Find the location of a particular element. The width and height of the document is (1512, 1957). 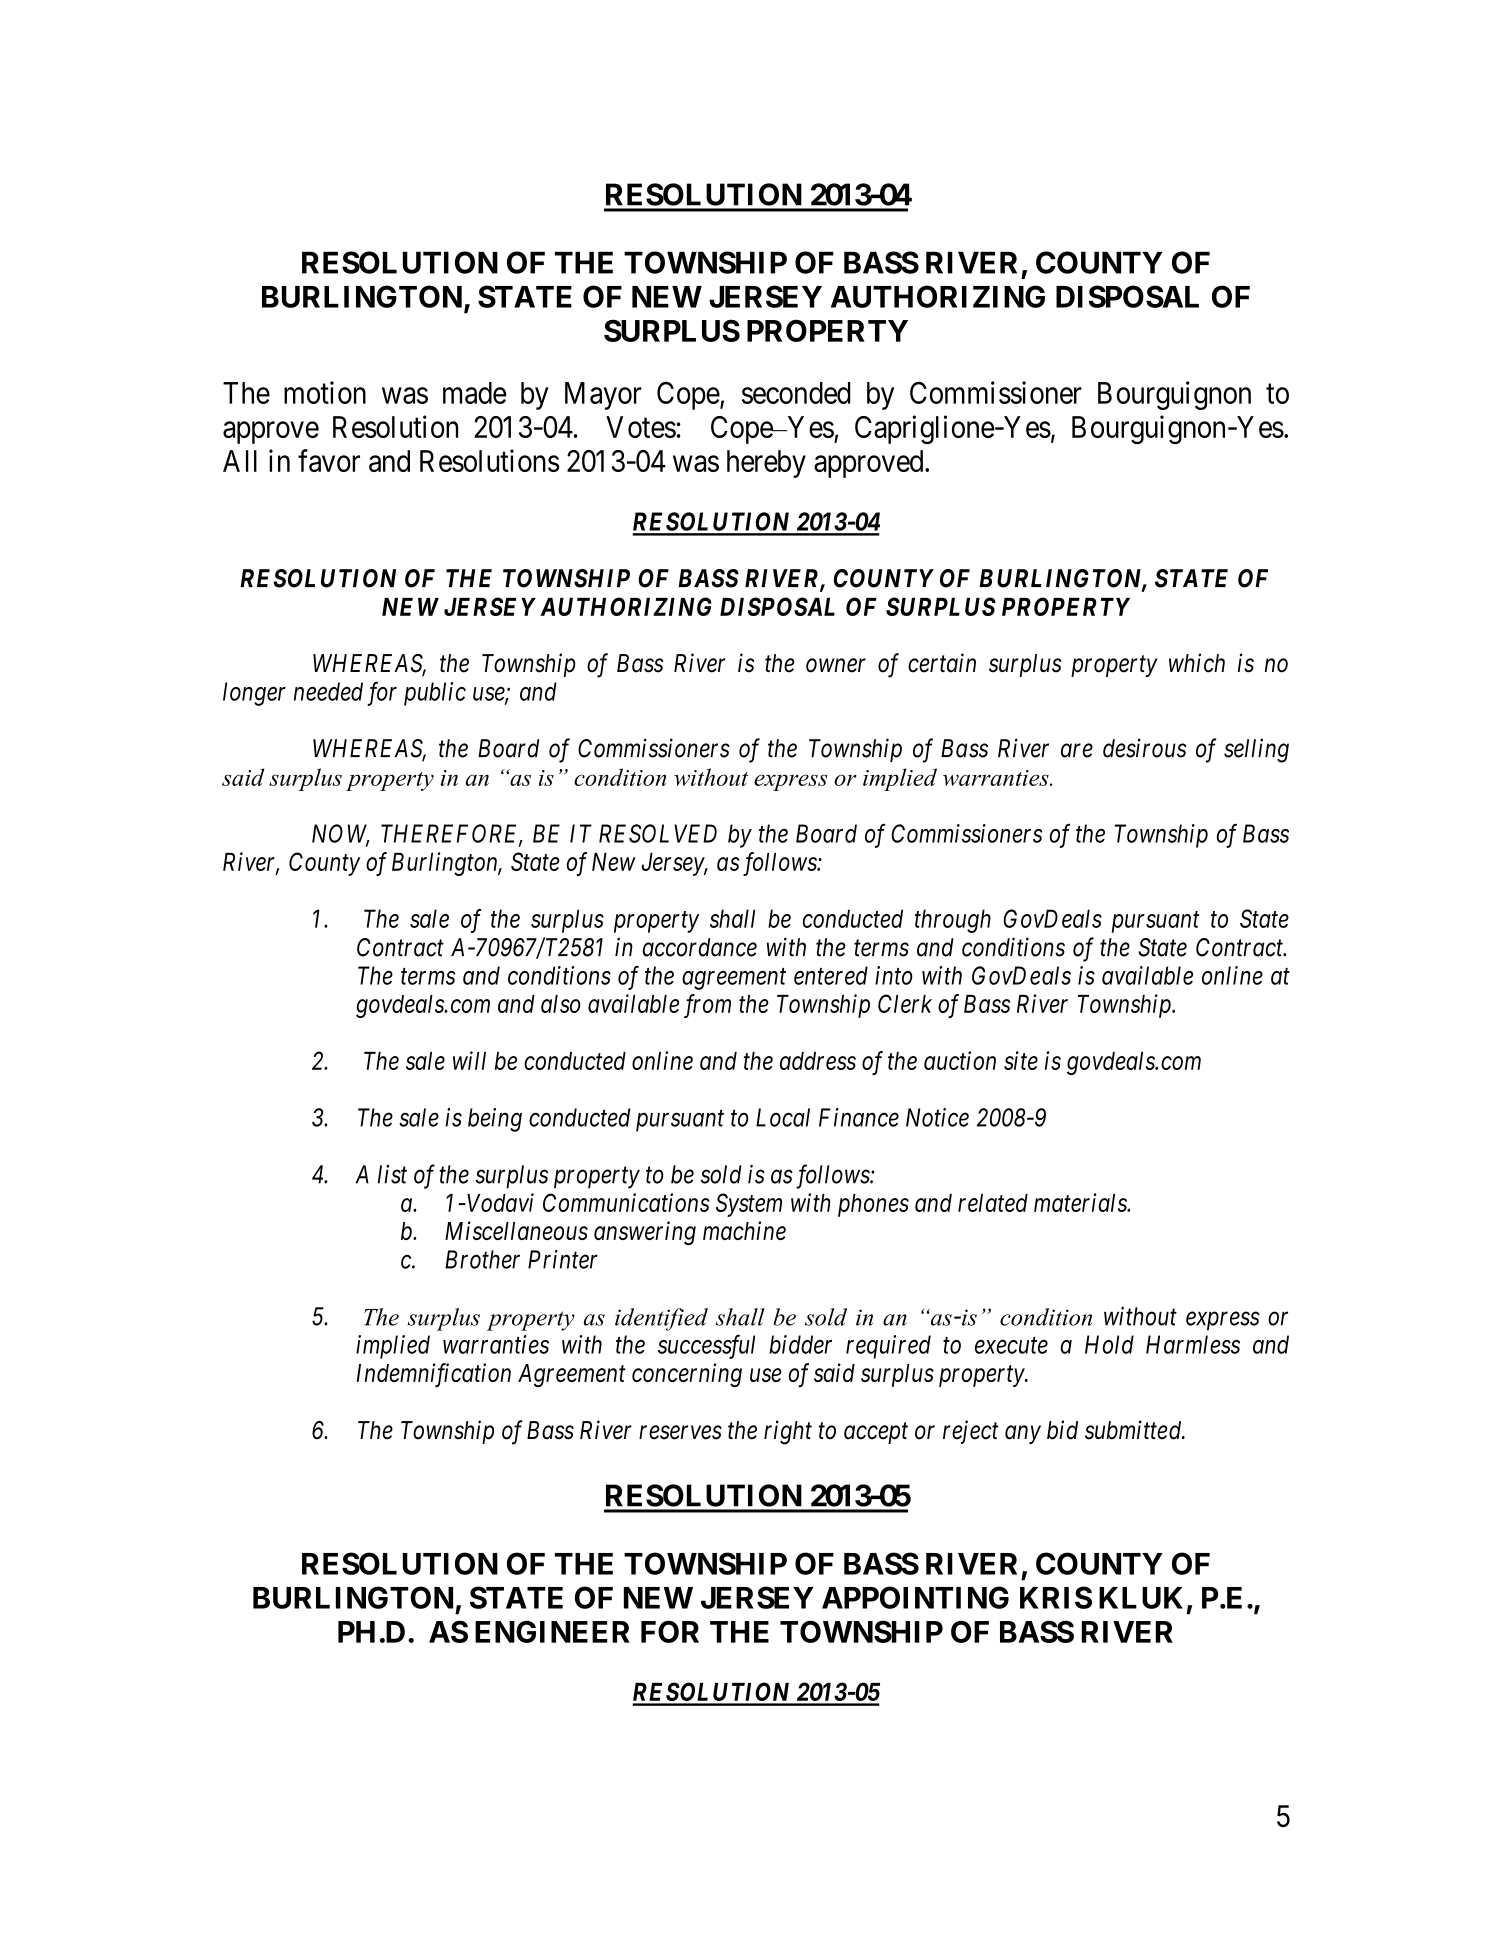

Indemnification is located at coordinates (434, 1375).
